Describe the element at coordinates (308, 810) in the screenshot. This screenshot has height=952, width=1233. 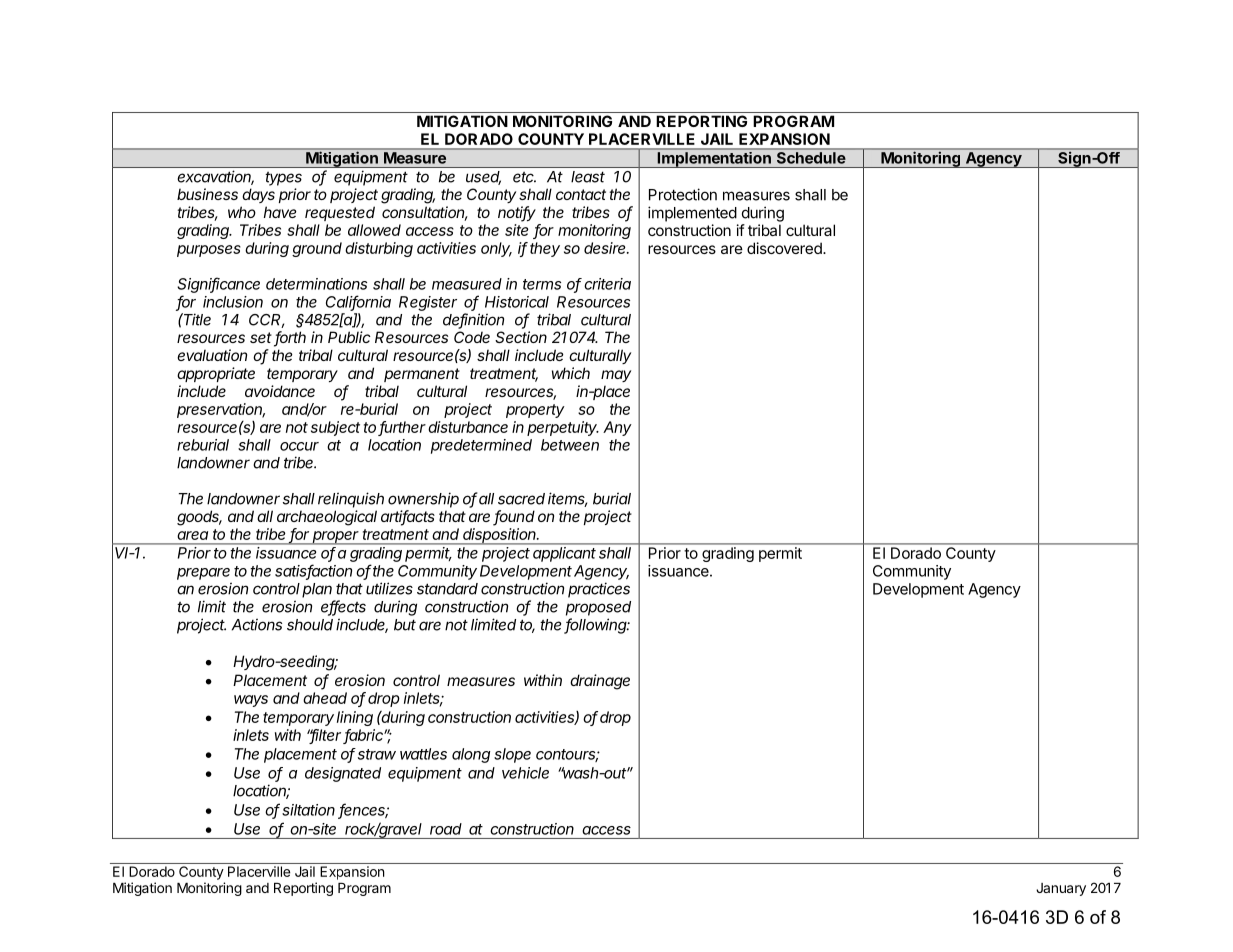
I see `siltation` at that location.
